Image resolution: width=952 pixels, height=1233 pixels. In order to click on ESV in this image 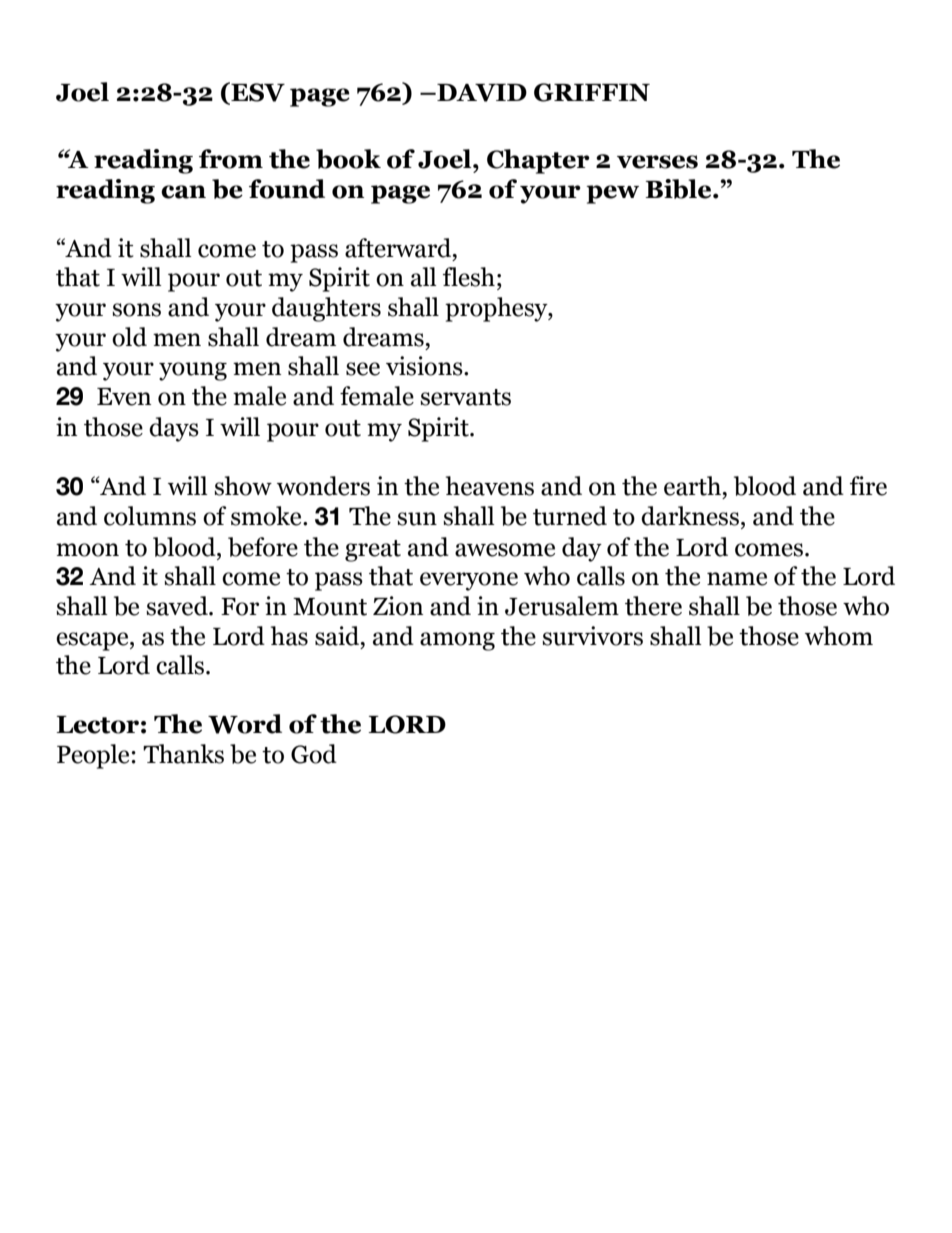, I will do `click(257, 93)`.
